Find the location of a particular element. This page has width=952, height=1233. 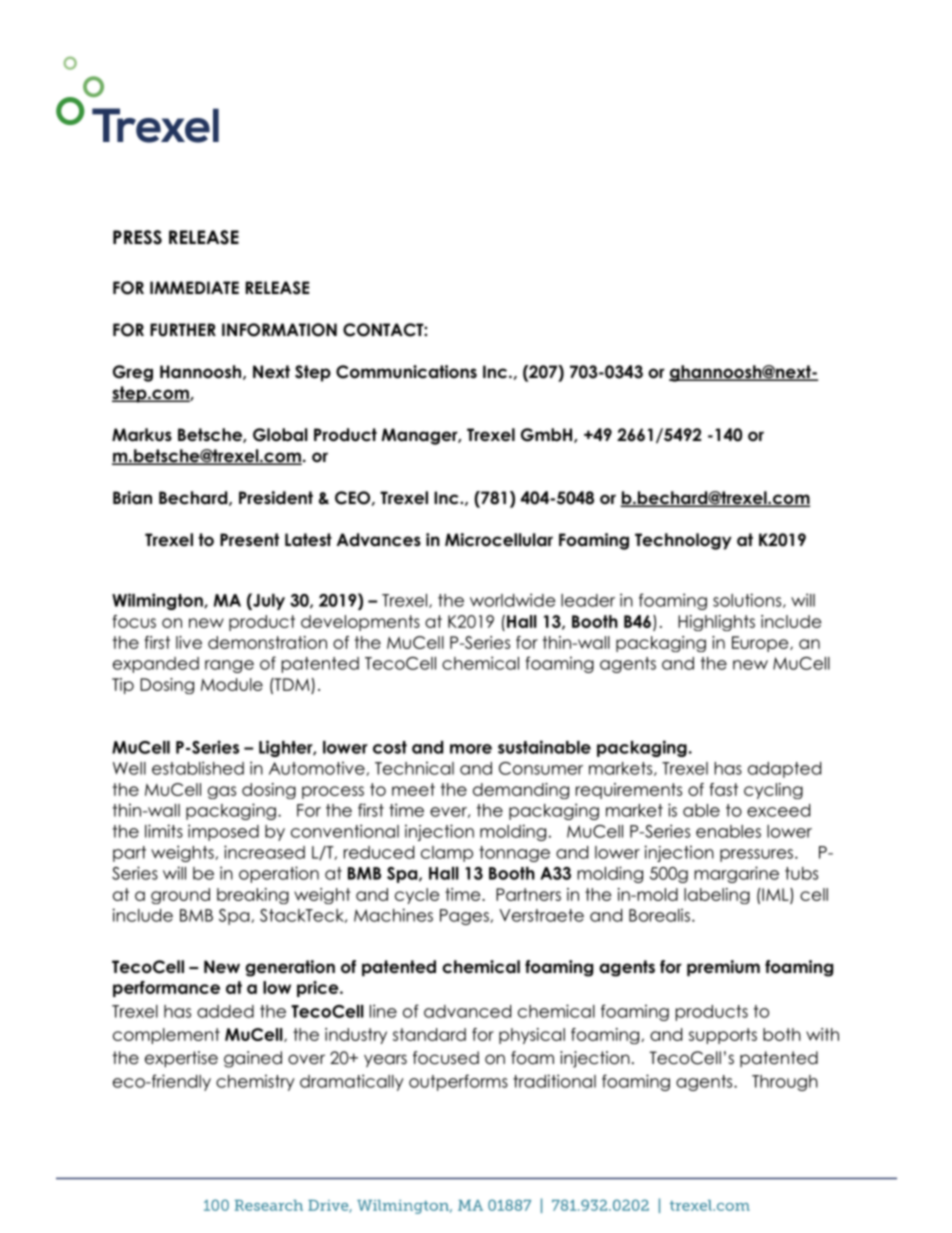

Communications is located at coordinates (406, 372).
